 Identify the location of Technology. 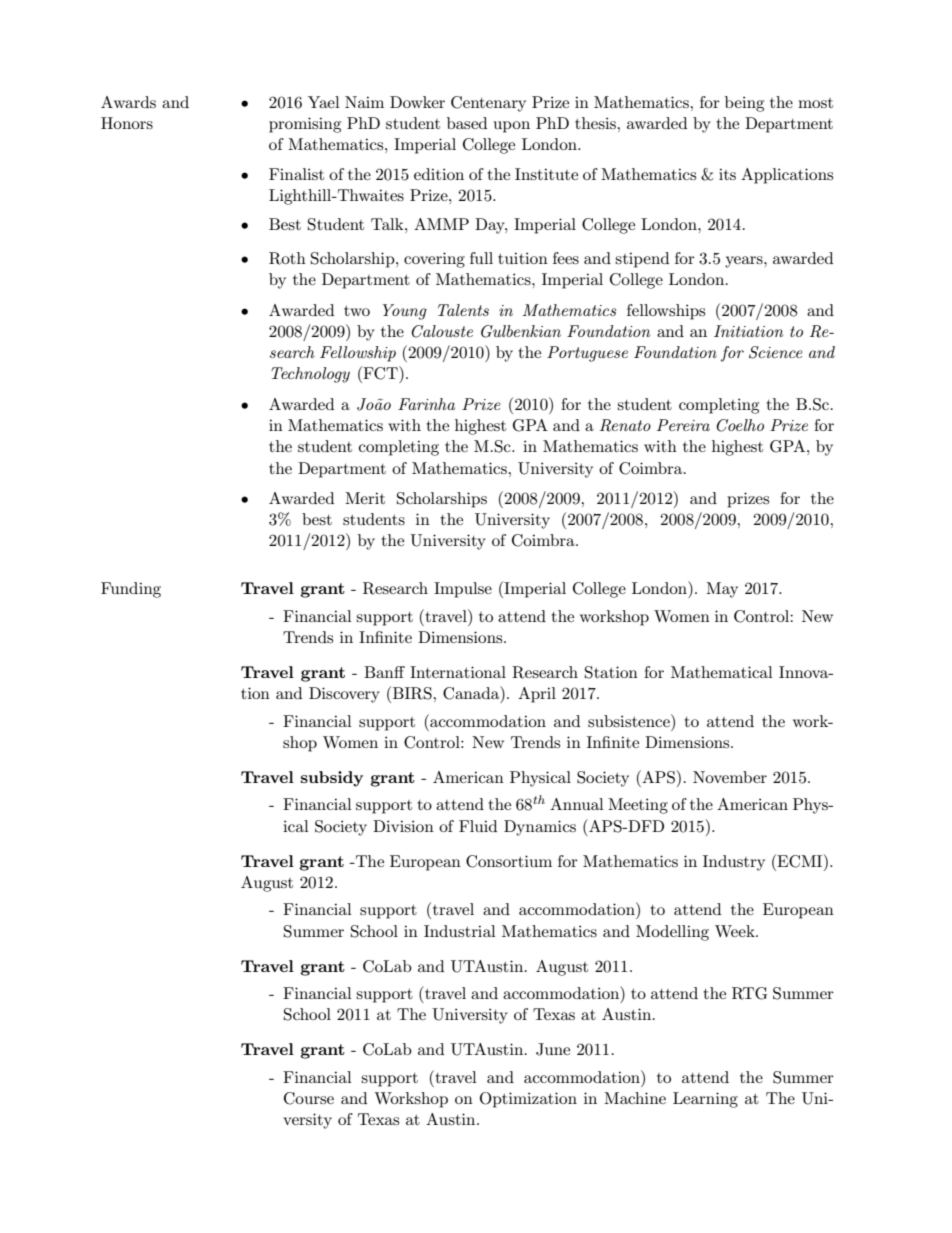
(310, 375).
